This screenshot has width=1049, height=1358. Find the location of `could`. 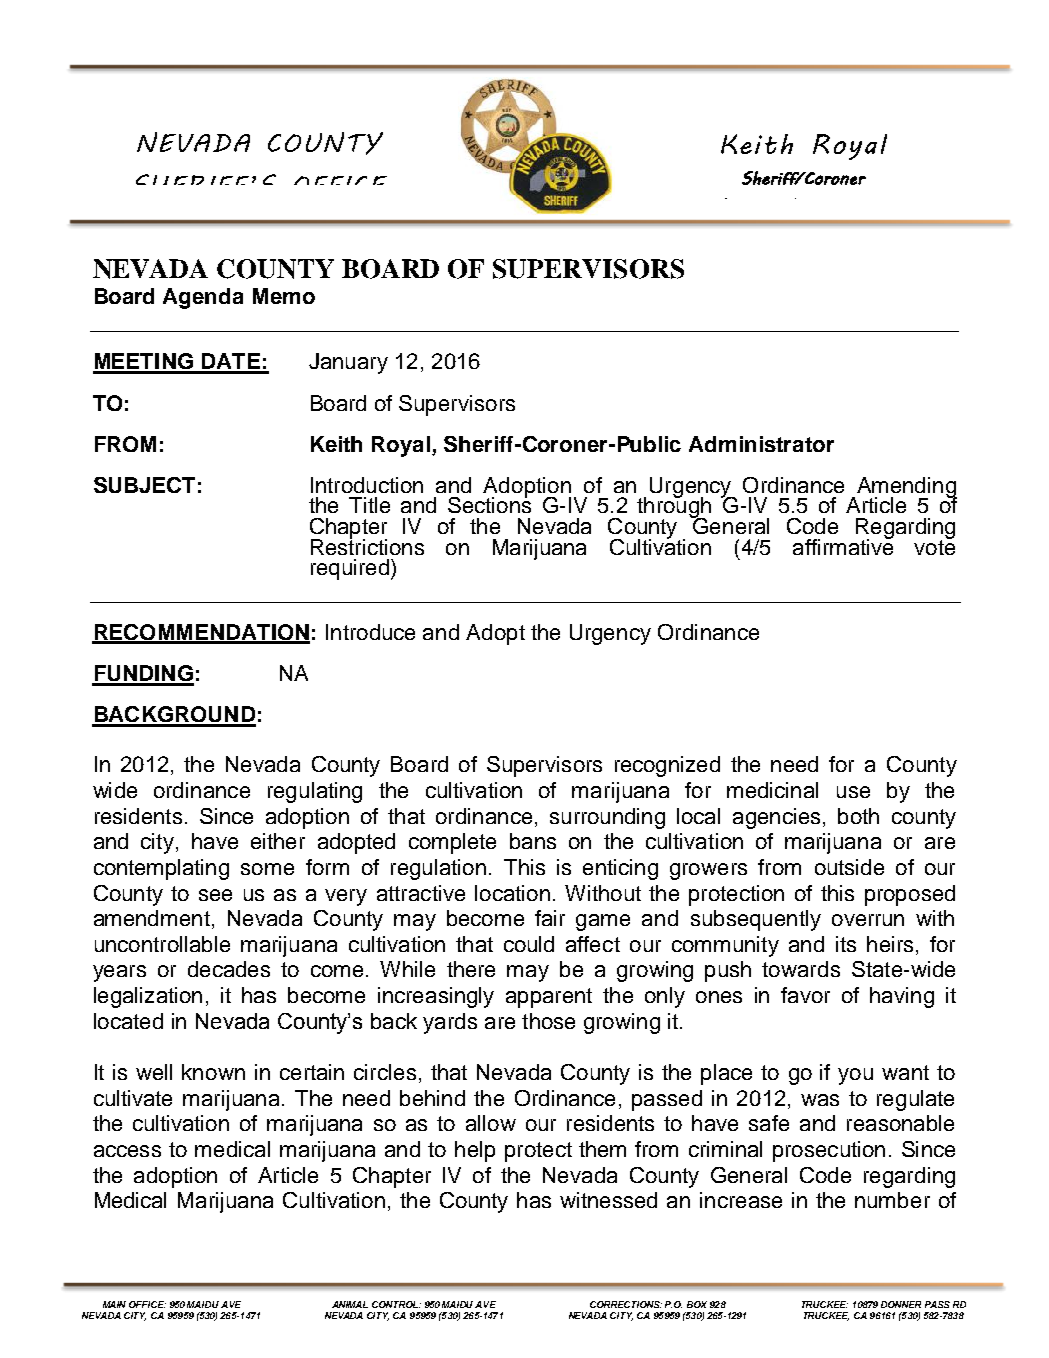

could is located at coordinates (529, 944).
